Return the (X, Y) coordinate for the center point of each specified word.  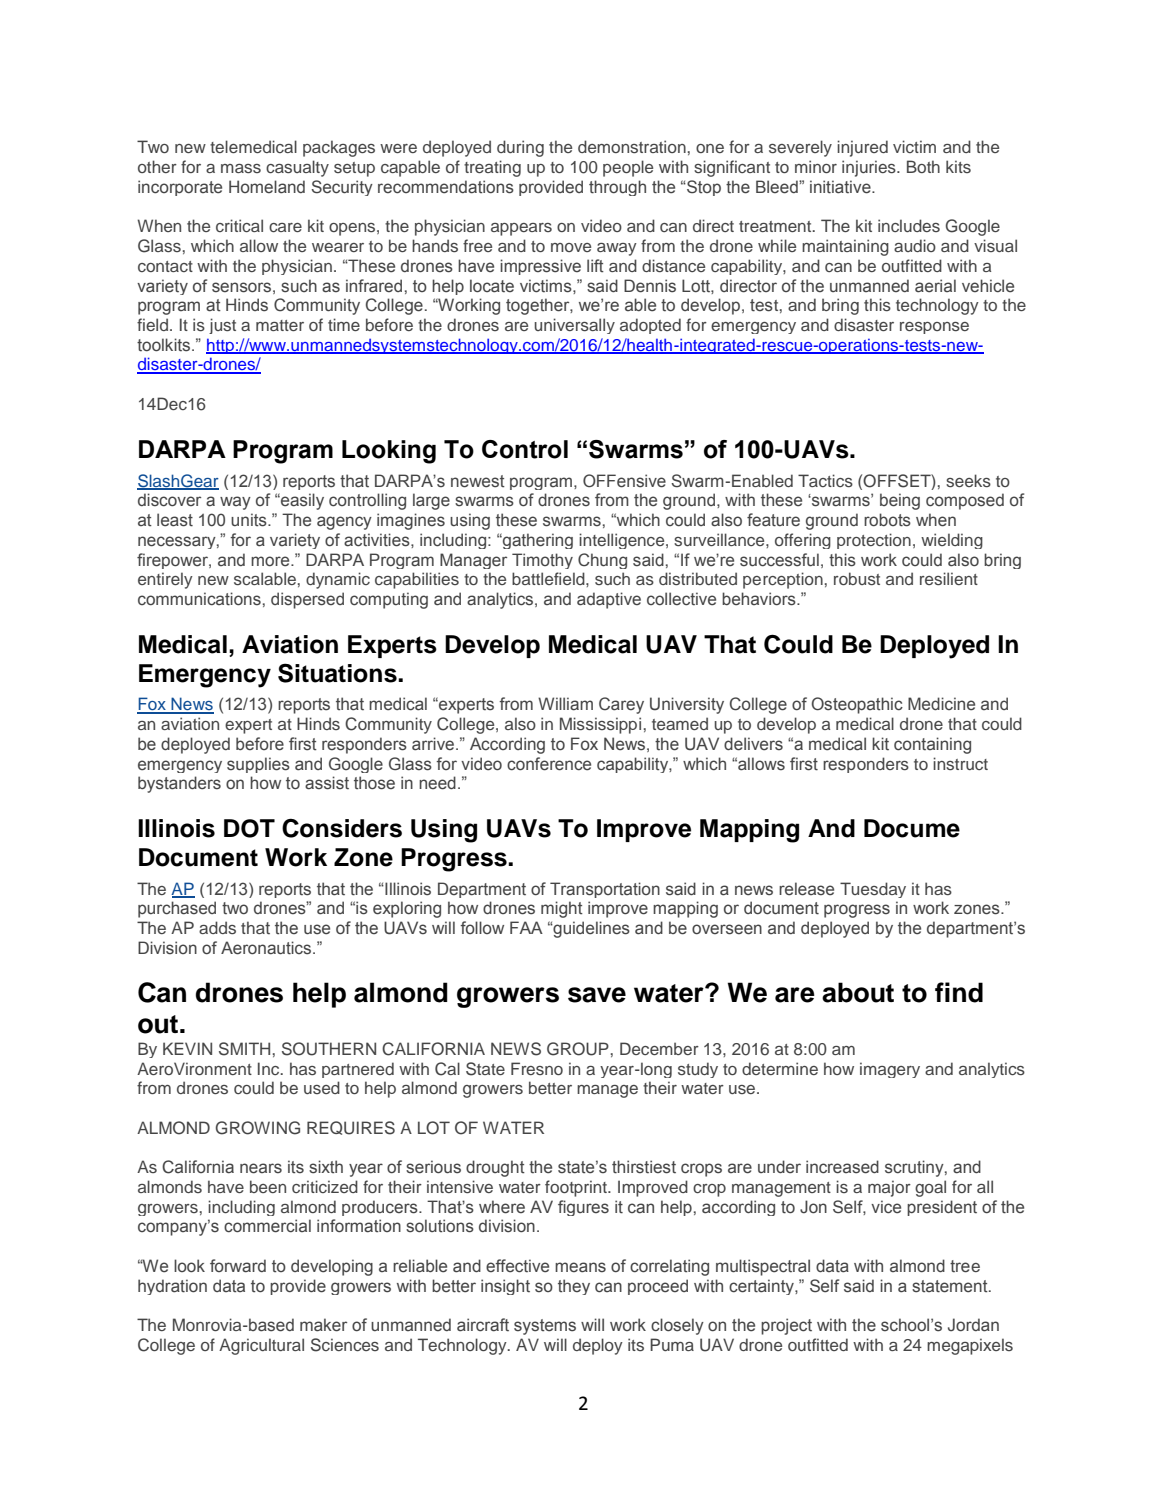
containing (932, 745)
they (574, 1287)
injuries (870, 168)
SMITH (244, 1049)
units (250, 520)
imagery (890, 1070)
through (617, 188)
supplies (258, 765)
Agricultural (261, 1346)
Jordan (973, 1325)
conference (549, 764)
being (900, 501)
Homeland (267, 187)
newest (478, 481)
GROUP (578, 1049)
